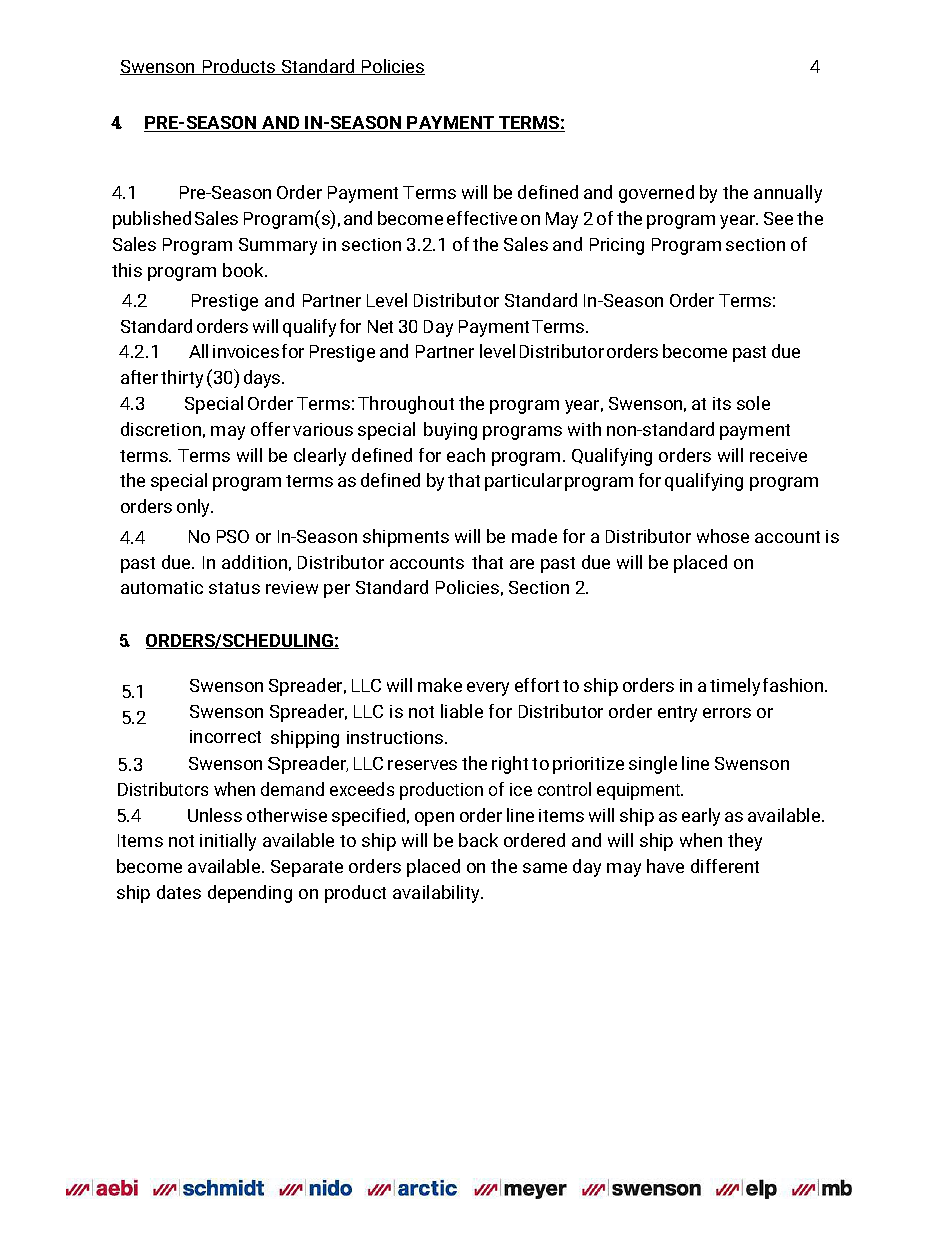 This document has width=952, height=1233. I want to click on make, so click(440, 685).
